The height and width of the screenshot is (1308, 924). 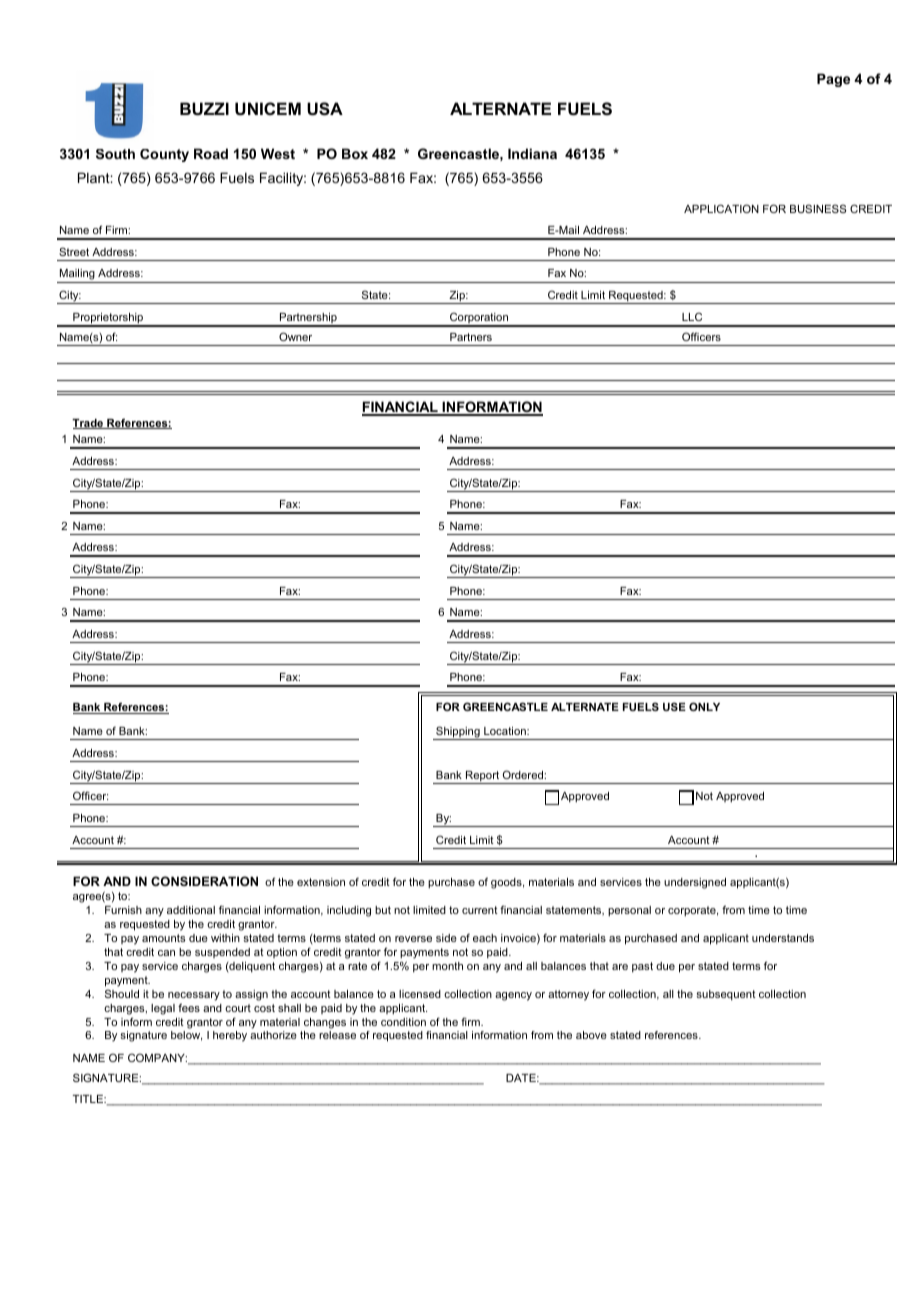 I want to click on subsequent, so click(x=726, y=995).
